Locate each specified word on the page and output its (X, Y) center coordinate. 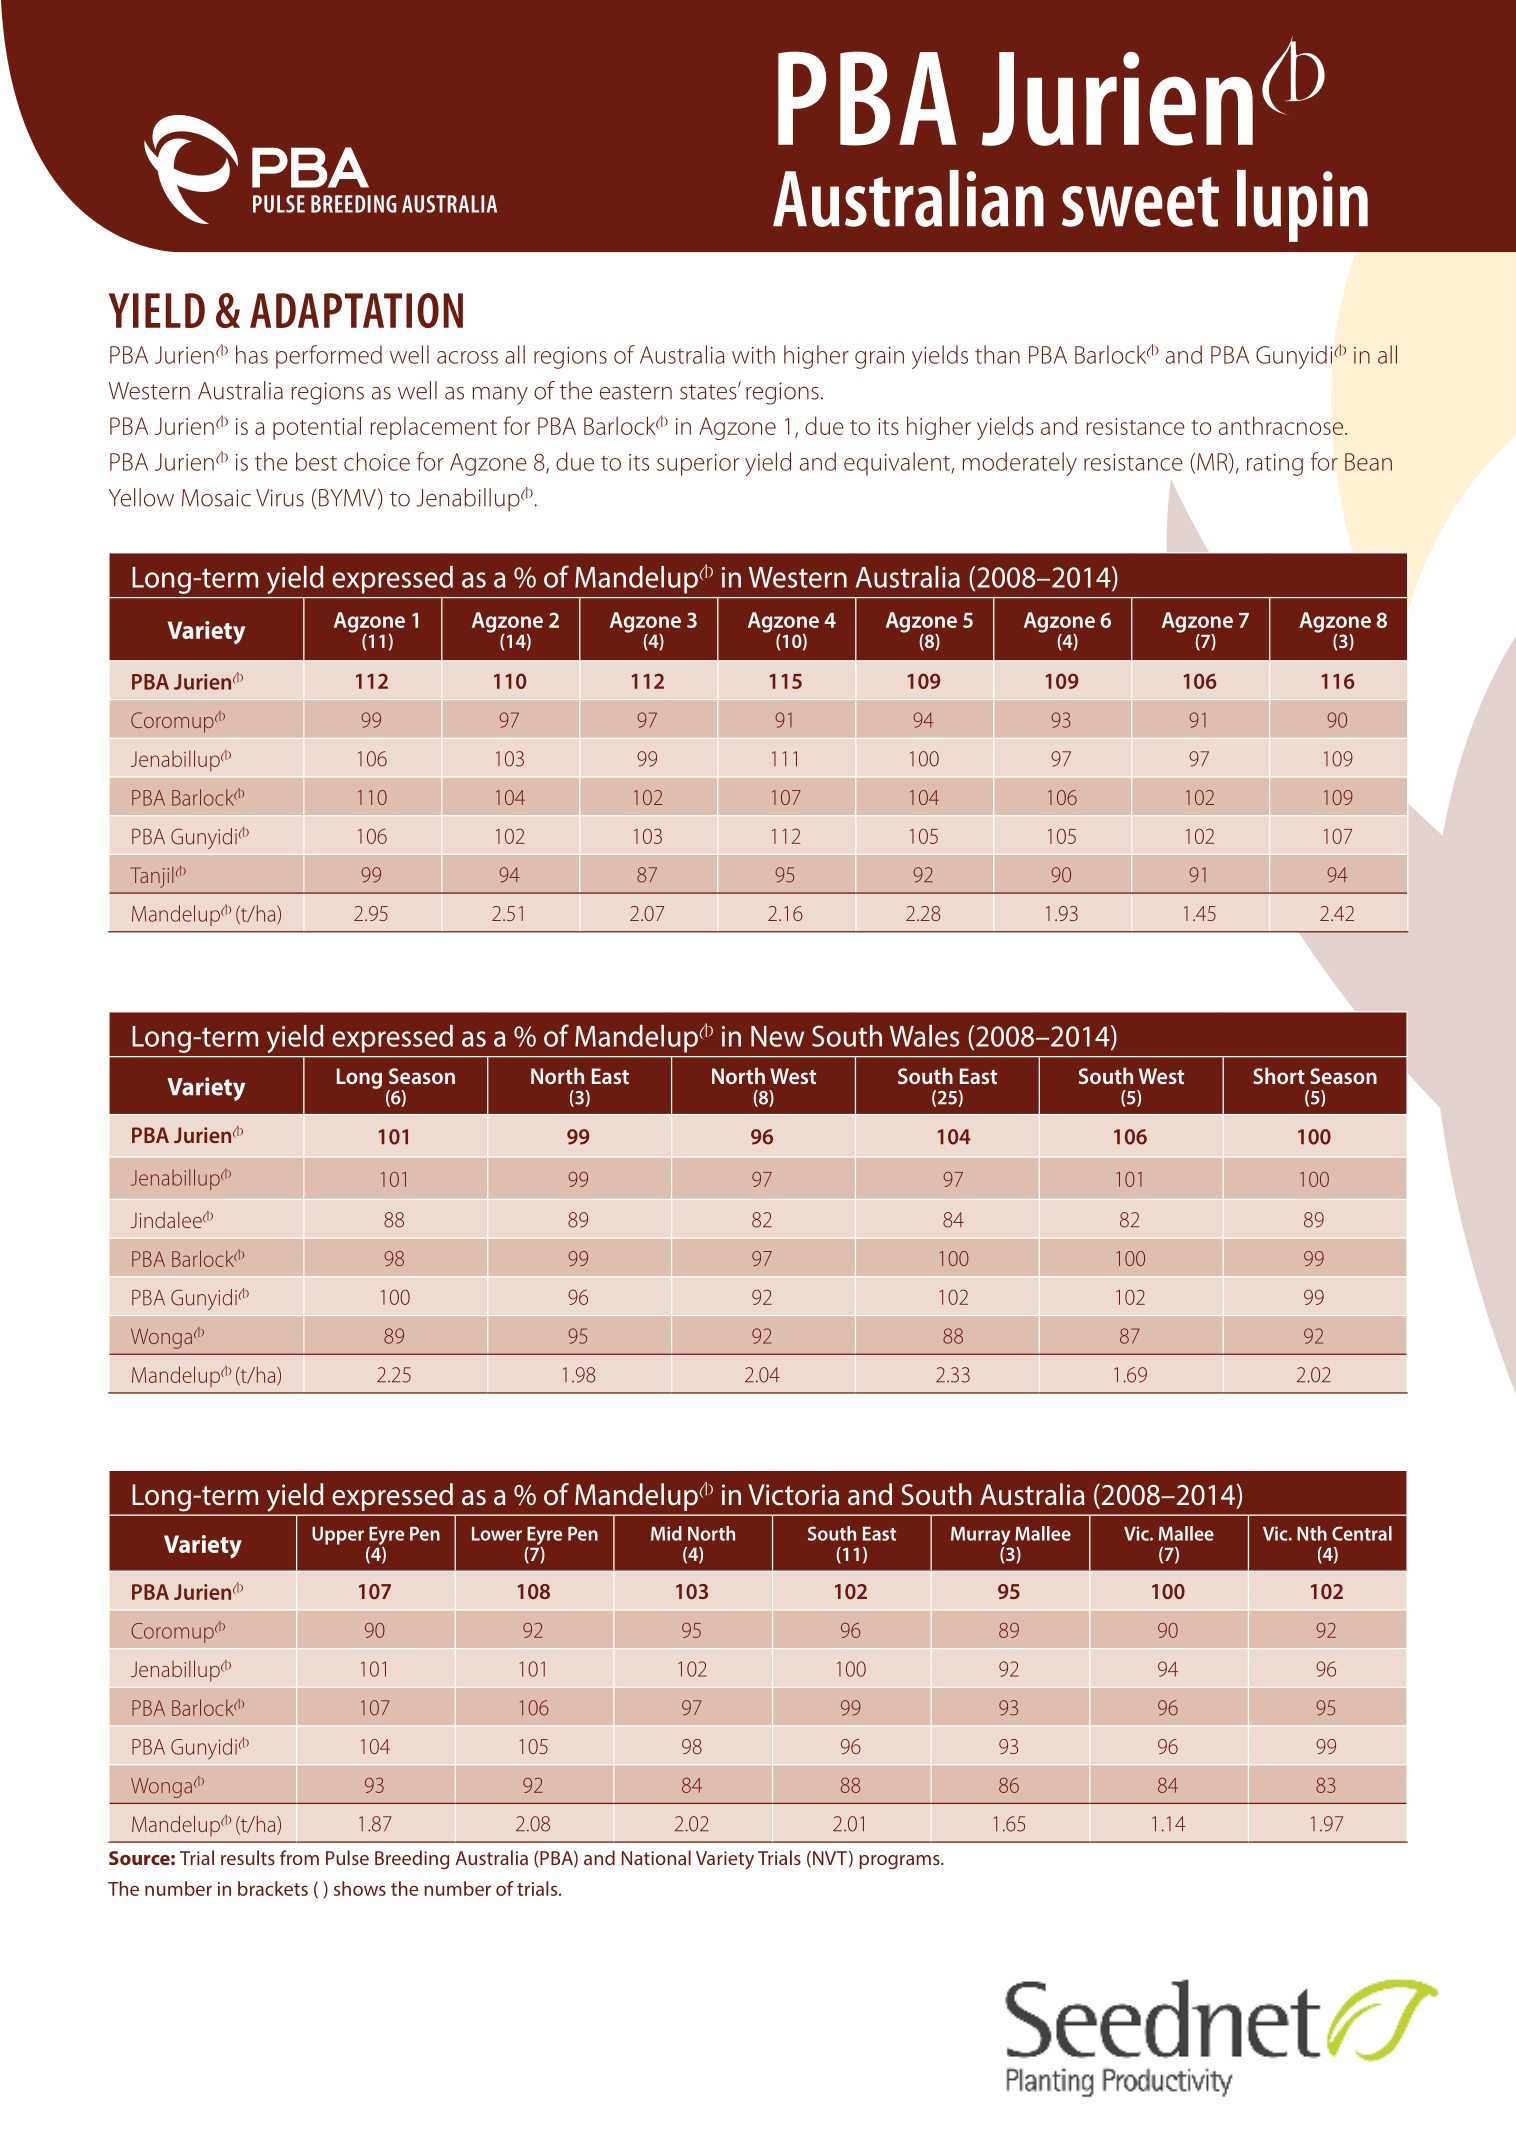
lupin (1302, 206)
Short (1279, 1075)
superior (698, 465)
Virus (280, 498)
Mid (666, 1533)
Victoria (793, 1495)
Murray (981, 1537)
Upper (338, 1536)
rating (1275, 465)
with (753, 354)
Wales (924, 1036)
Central (1362, 1533)
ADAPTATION (356, 310)
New (777, 1036)
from (299, 1857)
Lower (497, 1534)
